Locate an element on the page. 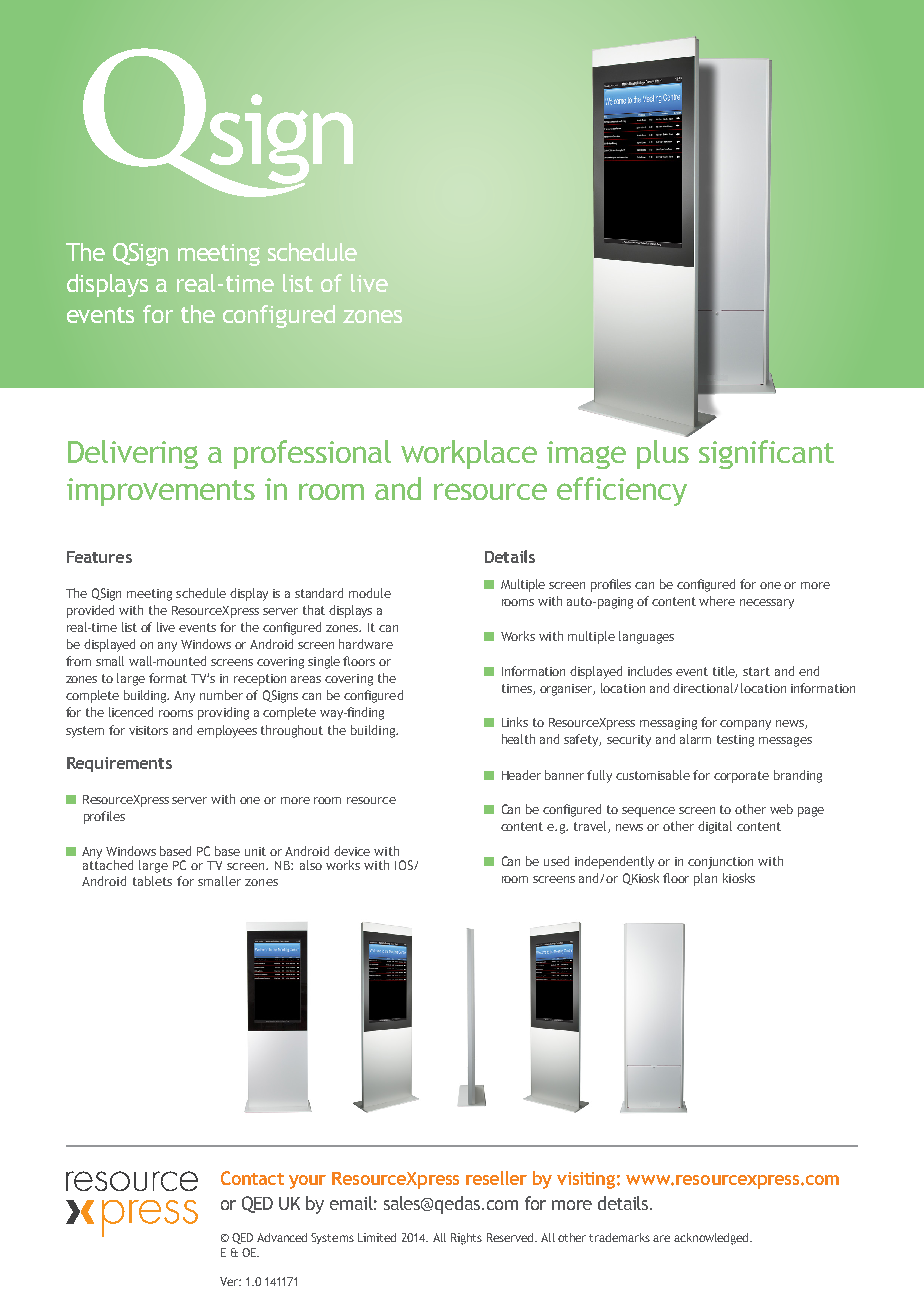 The image size is (924, 1308). improvements is located at coordinates (161, 492).
